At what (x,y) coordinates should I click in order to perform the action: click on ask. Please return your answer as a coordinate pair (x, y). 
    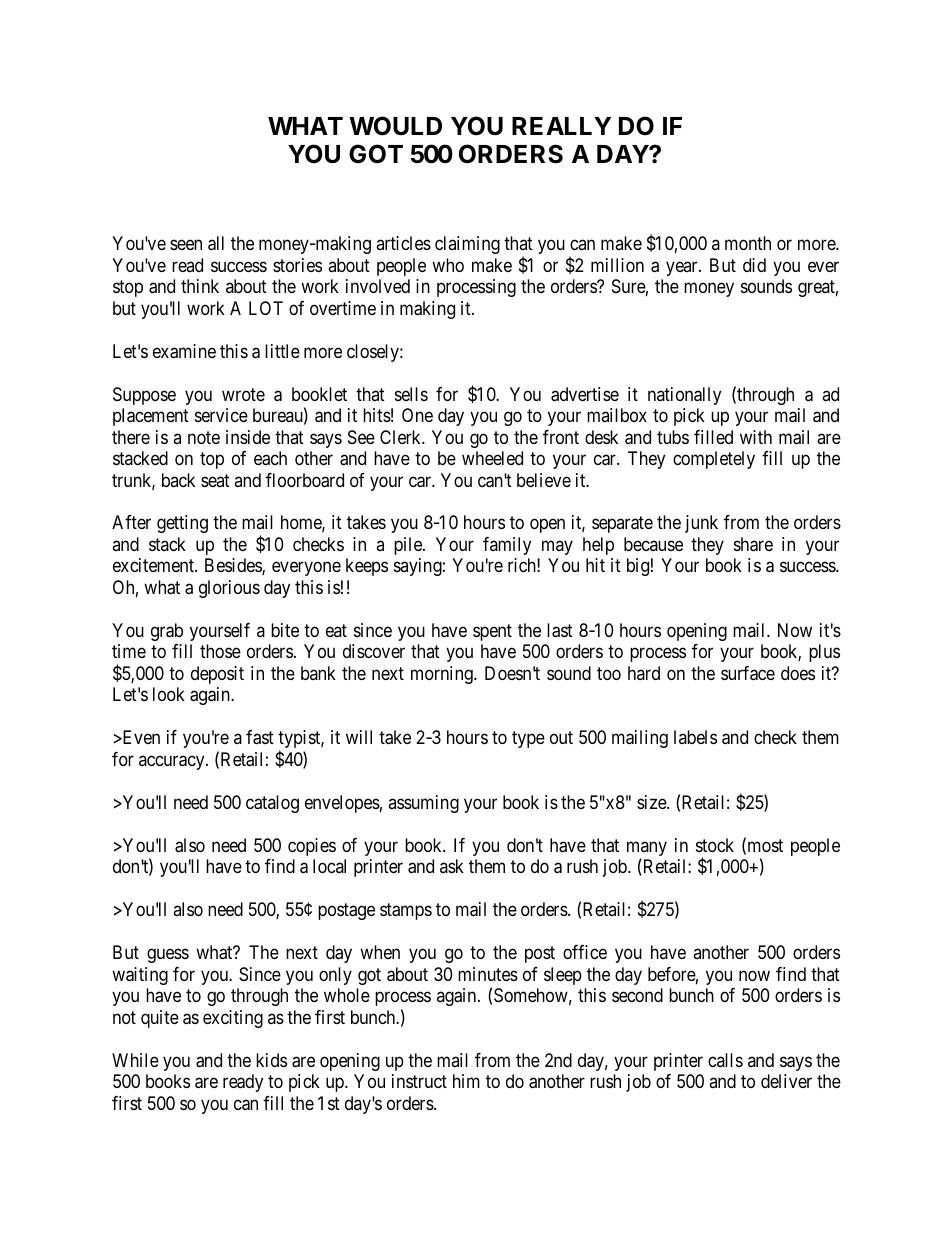
    Looking at the image, I should click on (452, 866).
